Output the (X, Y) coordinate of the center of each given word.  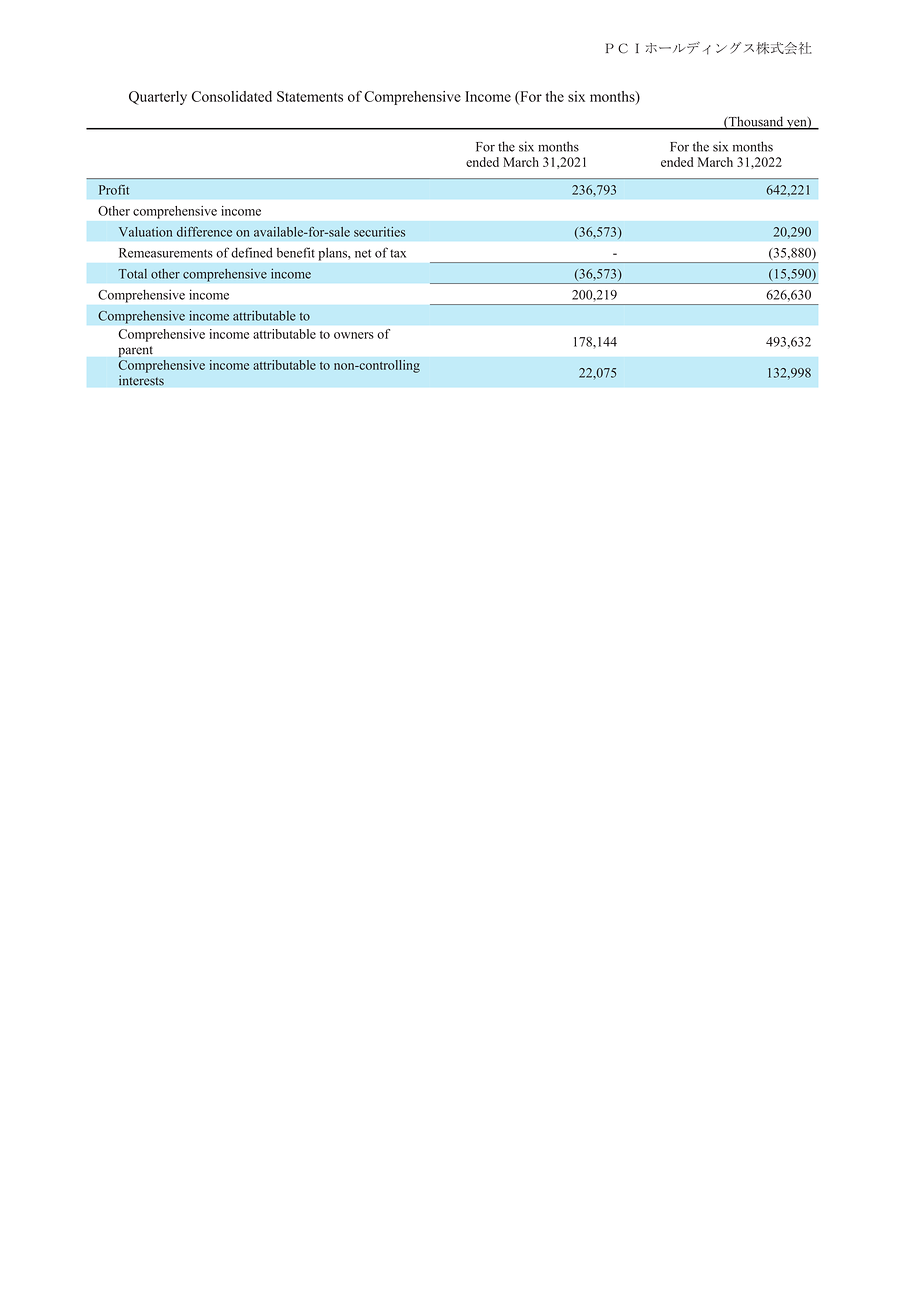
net (363, 253)
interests (141, 380)
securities (379, 232)
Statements (310, 96)
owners (354, 335)
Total (132, 274)
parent (136, 351)
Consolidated (232, 96)
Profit (114, 190)
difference (204, 232)
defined (252, 252)
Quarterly (158, 98)
